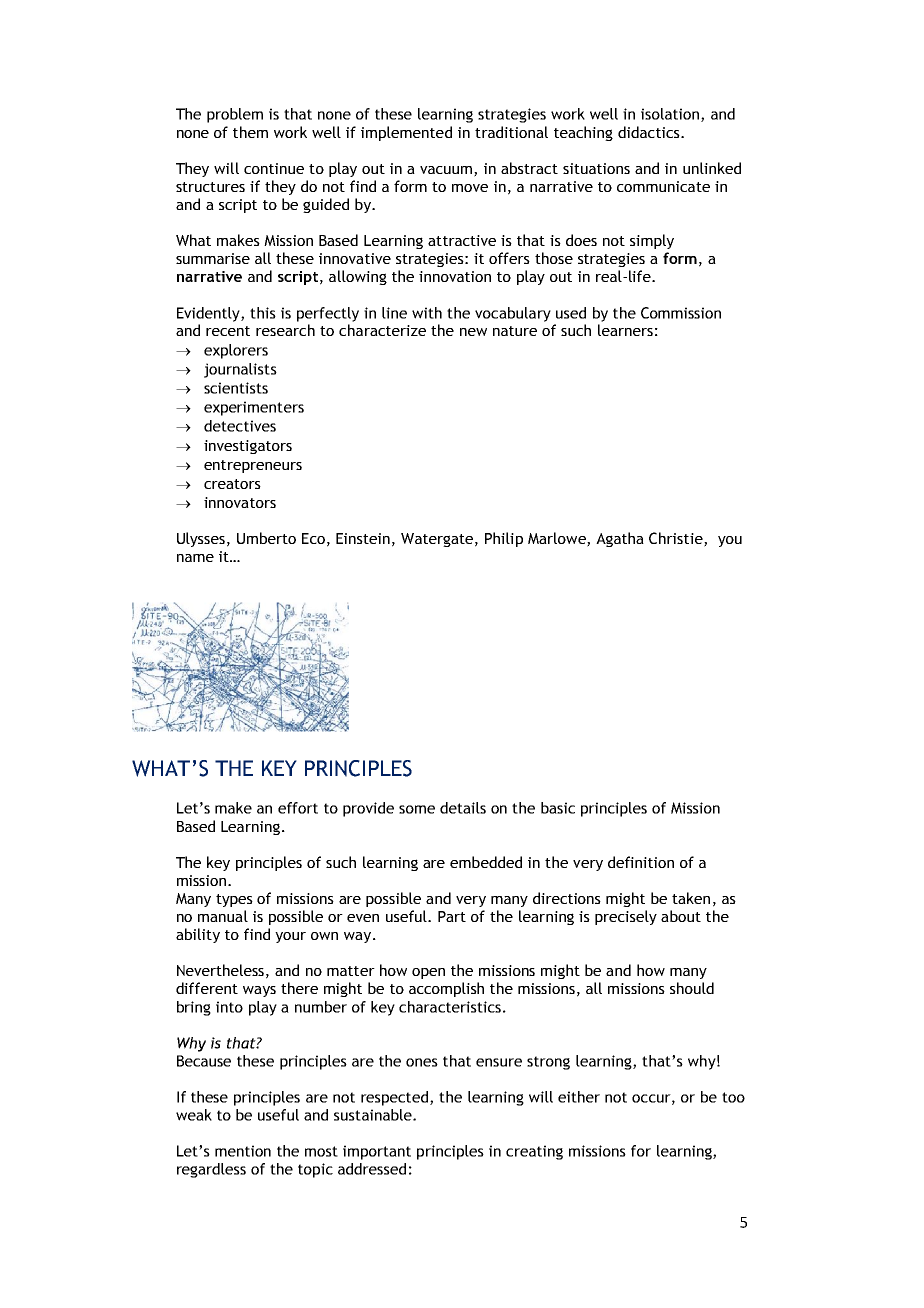 This screenshot has height=1308, width=924. What do you see at coordinates (620, 539) in the screenshot?
I see `Agatha` at bounding box center [620, 539].
